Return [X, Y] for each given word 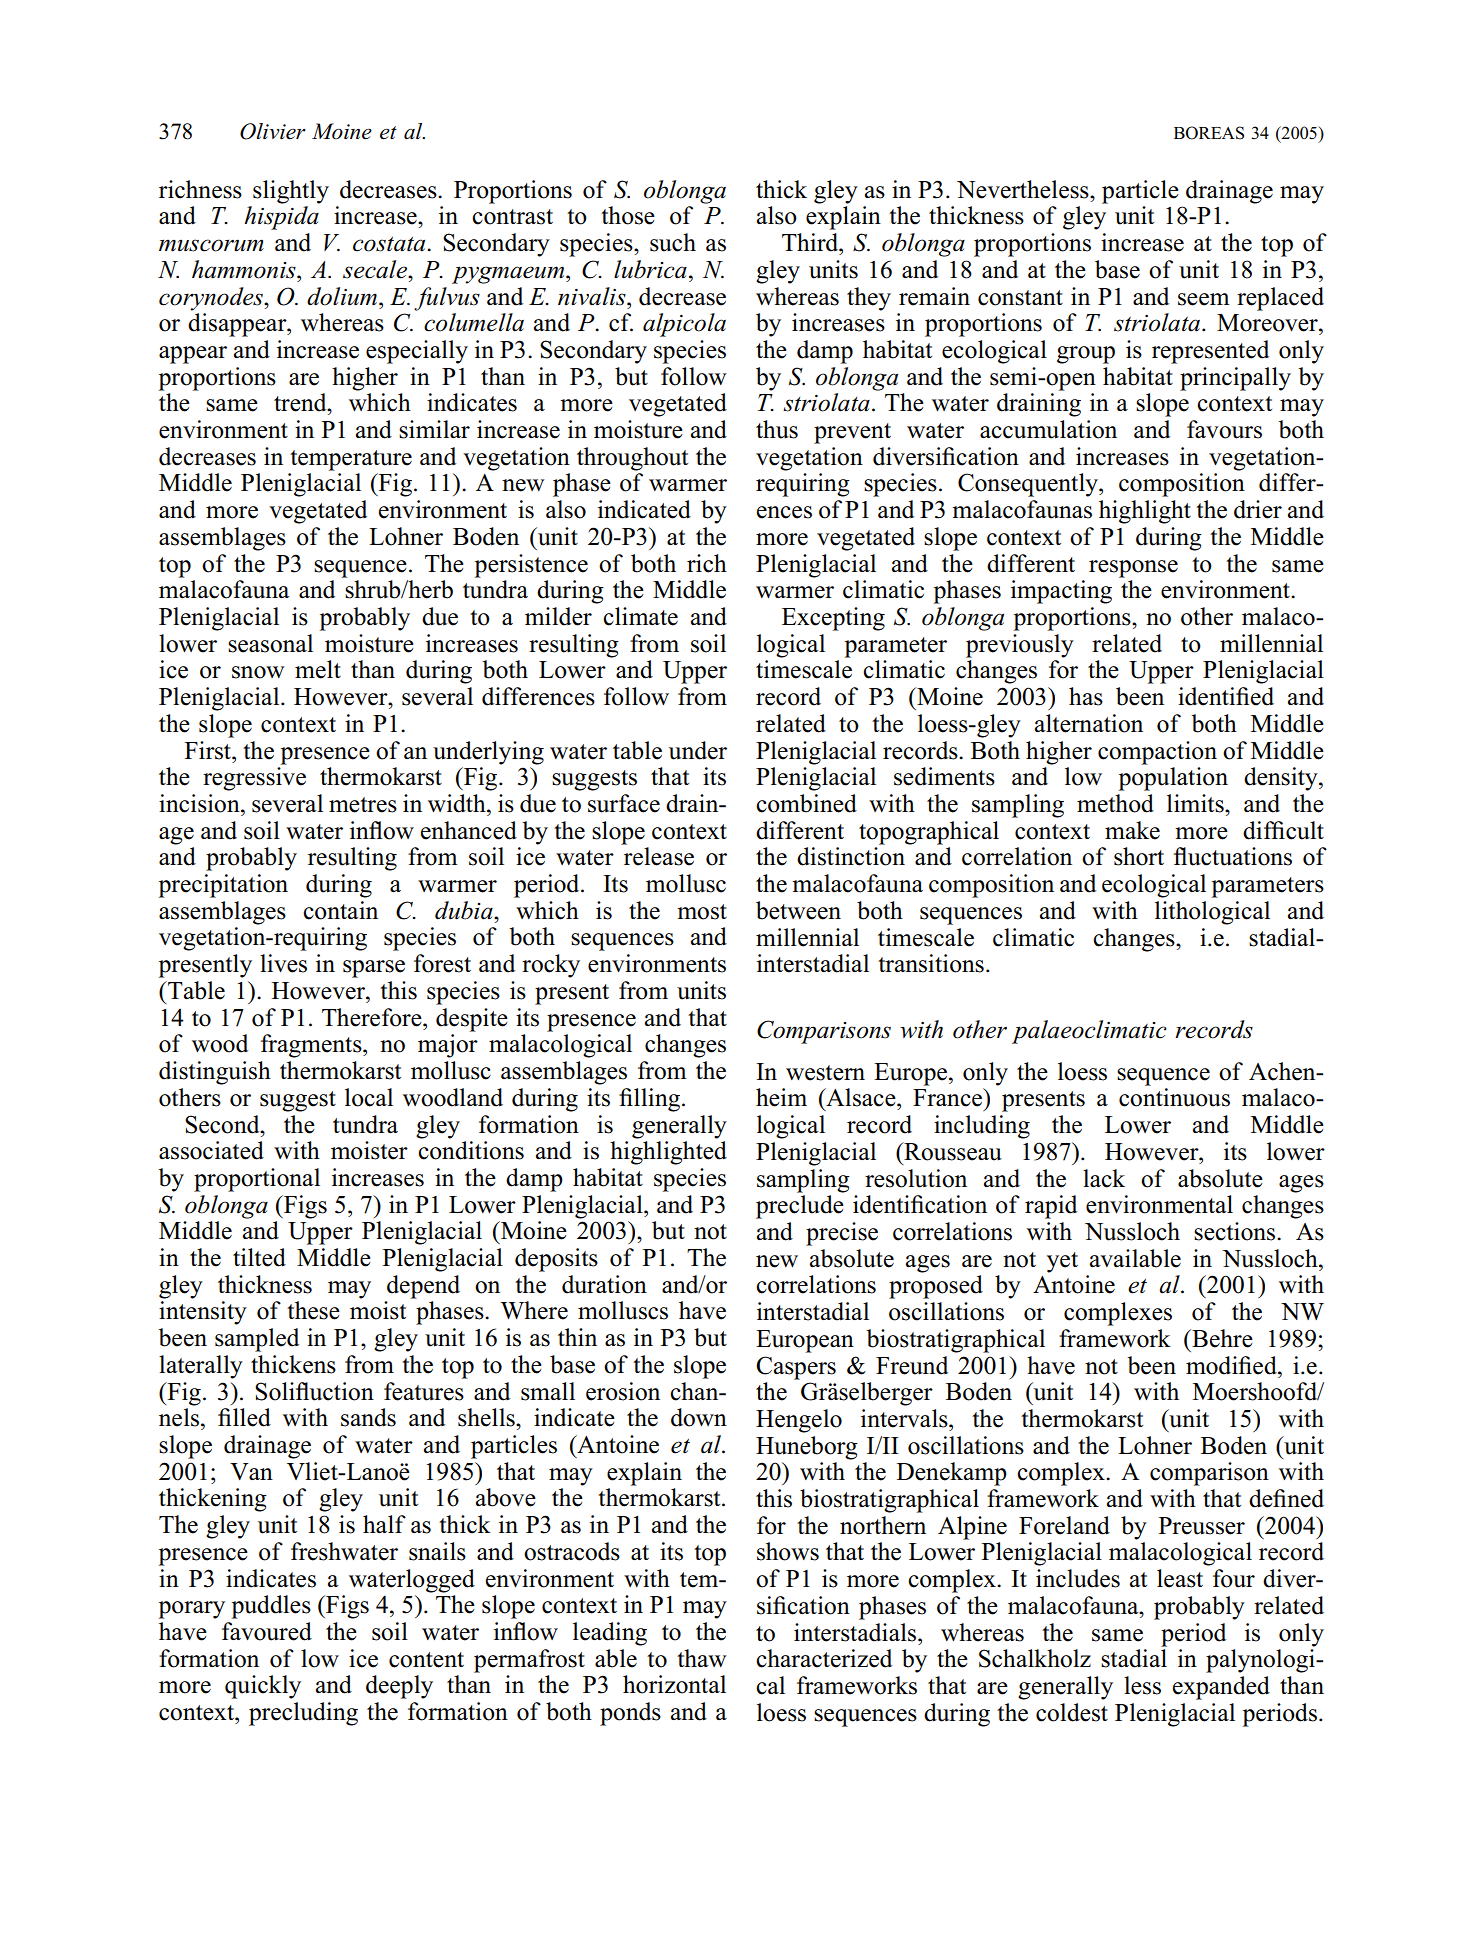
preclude [800, 1207]
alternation [1089, 723]
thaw [701, 1658]
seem [1203, 299]
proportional [257, 1180]
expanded [1221, 1688]
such [673, 242]
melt [318, 669]
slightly [291, 192]
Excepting [833, 619]
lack [1104, 1178]
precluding [303, 1714]
